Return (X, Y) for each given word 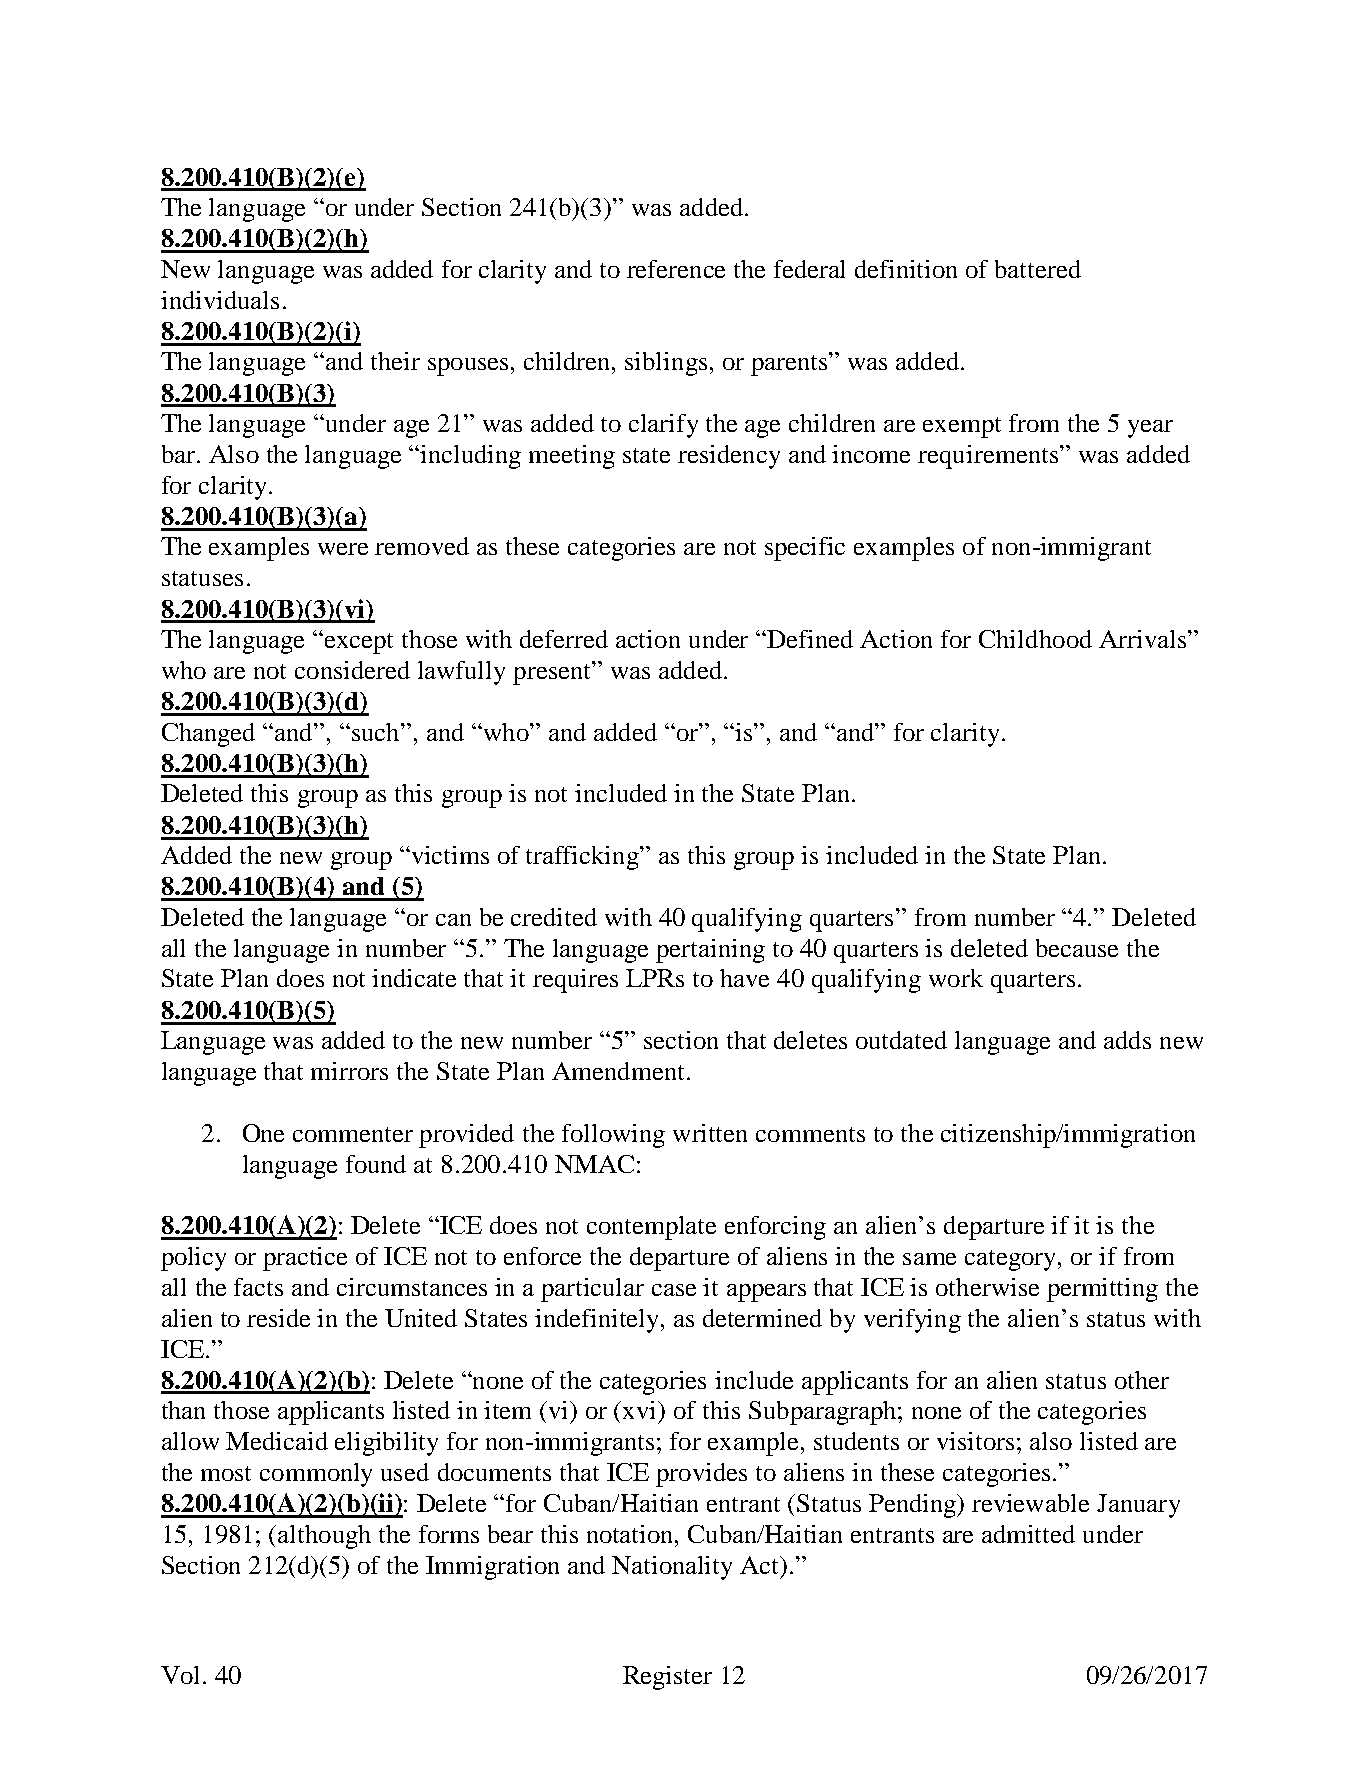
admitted (1028, 1534)
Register (667, 1678)
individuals (220, 300)
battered (1038, 269)
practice (305, 1259)
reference (676, 269)
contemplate (651, 1228)
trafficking (583, 858)
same (929, 1259)
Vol (180, 1675)
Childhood (1035, 639)
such (377, 732)
